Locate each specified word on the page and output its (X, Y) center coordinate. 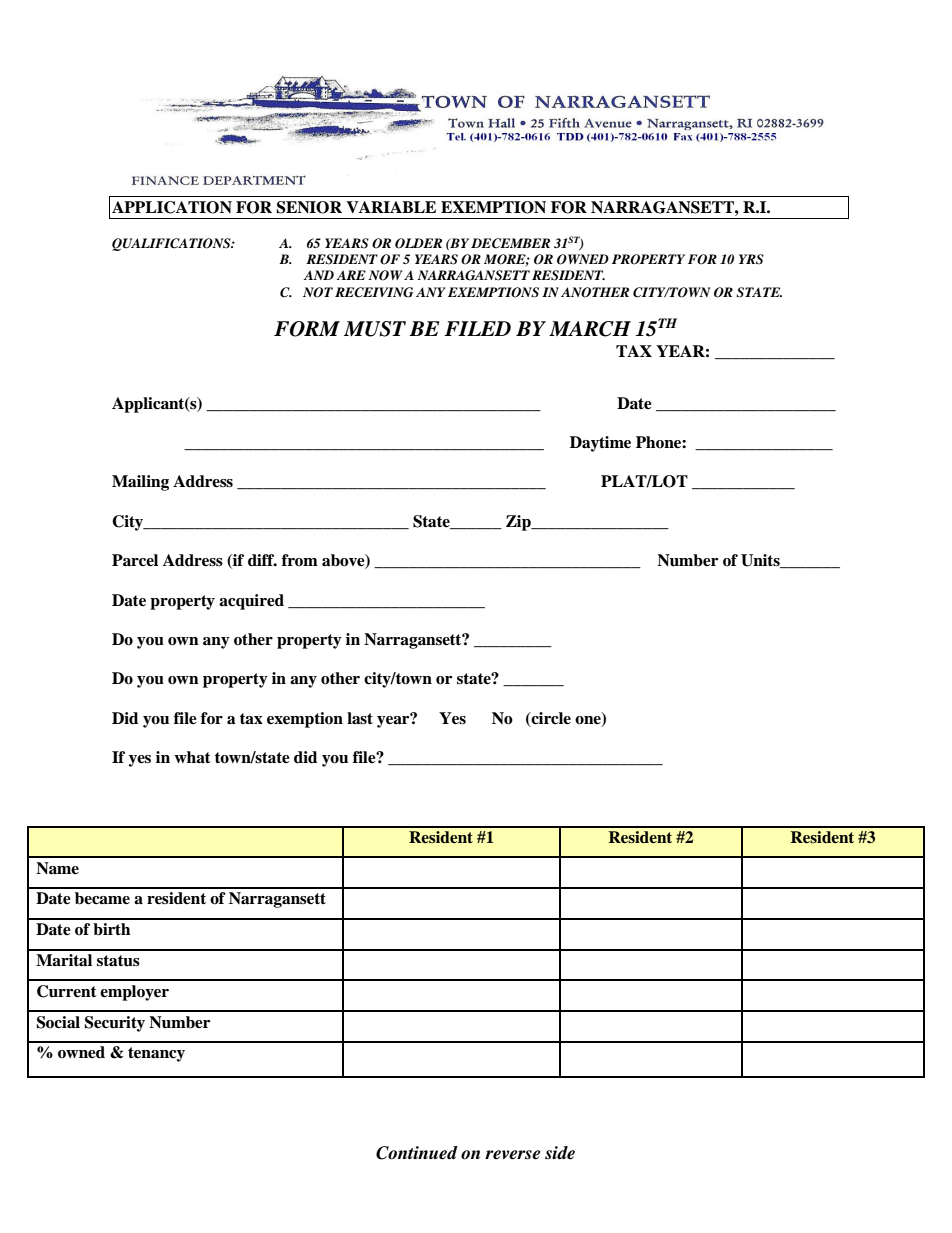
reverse (512, 1155)
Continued (417, 1153)
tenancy (156, 1054)
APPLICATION (172, 207)
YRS (751, 259)
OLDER (418, 243)
